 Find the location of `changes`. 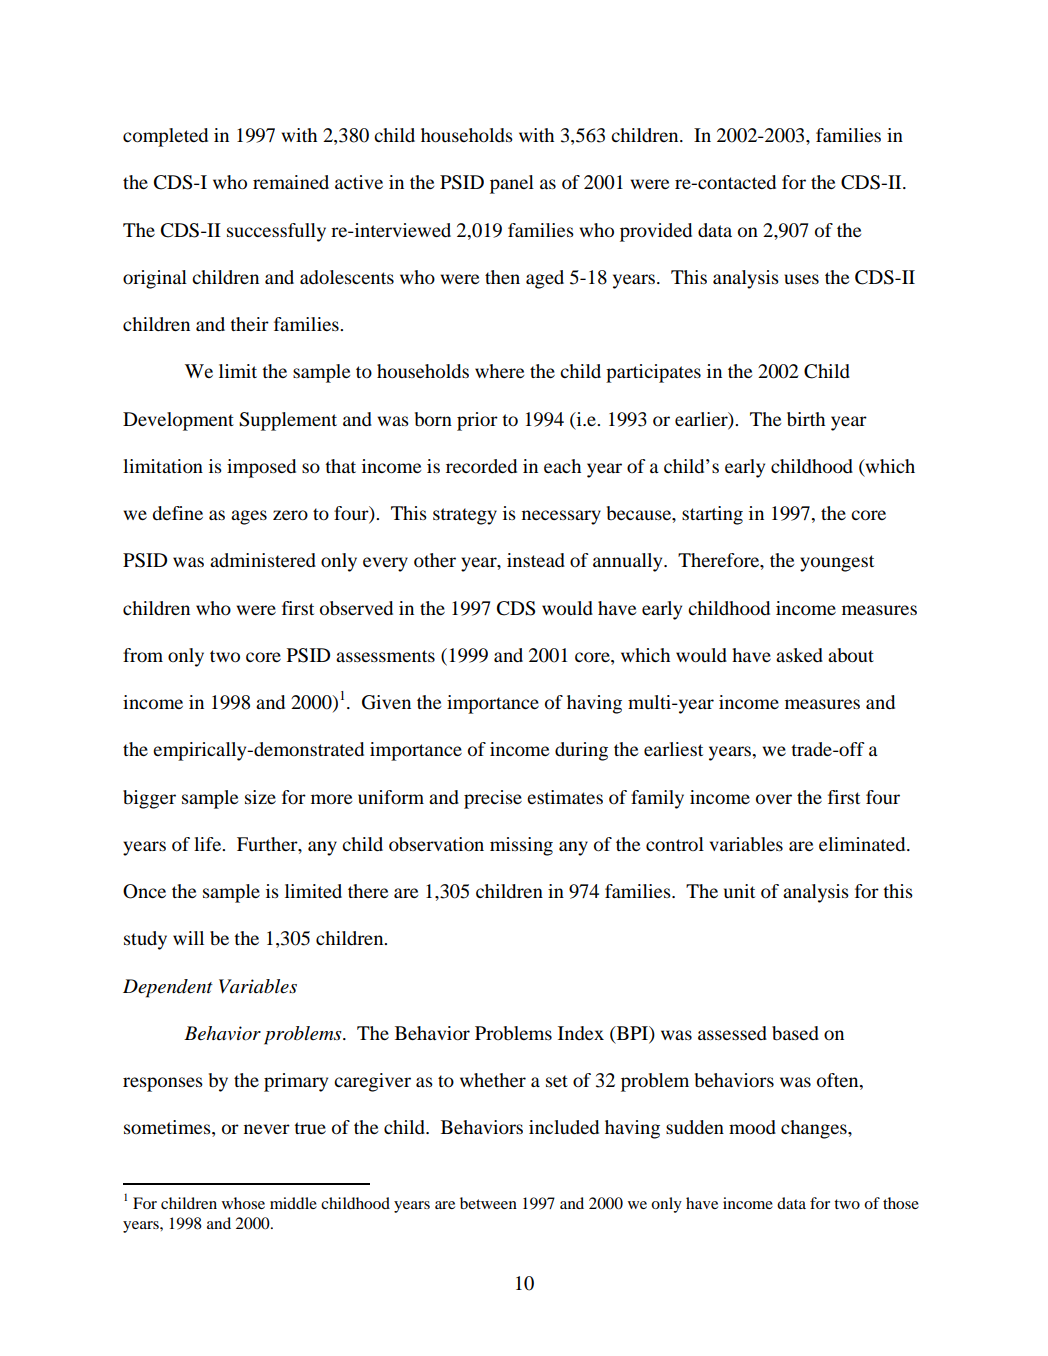

changes is located at coordinates (815, 1129).
